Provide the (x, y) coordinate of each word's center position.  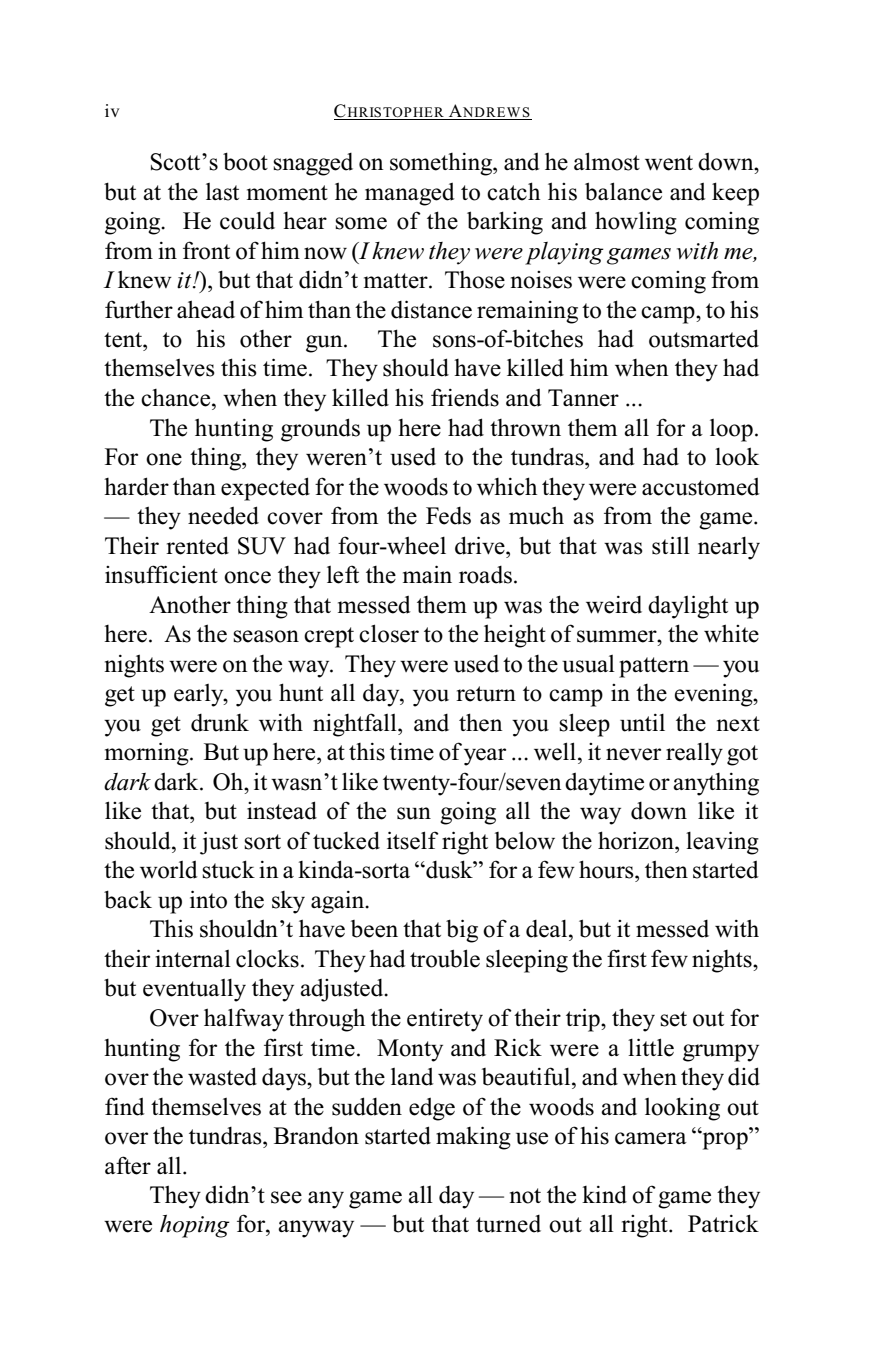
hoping (195, 1226)
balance (623, 191)
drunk (220, 723)
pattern (654, 667)
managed (410, 194)
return (486, 694)
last (222, 192)
